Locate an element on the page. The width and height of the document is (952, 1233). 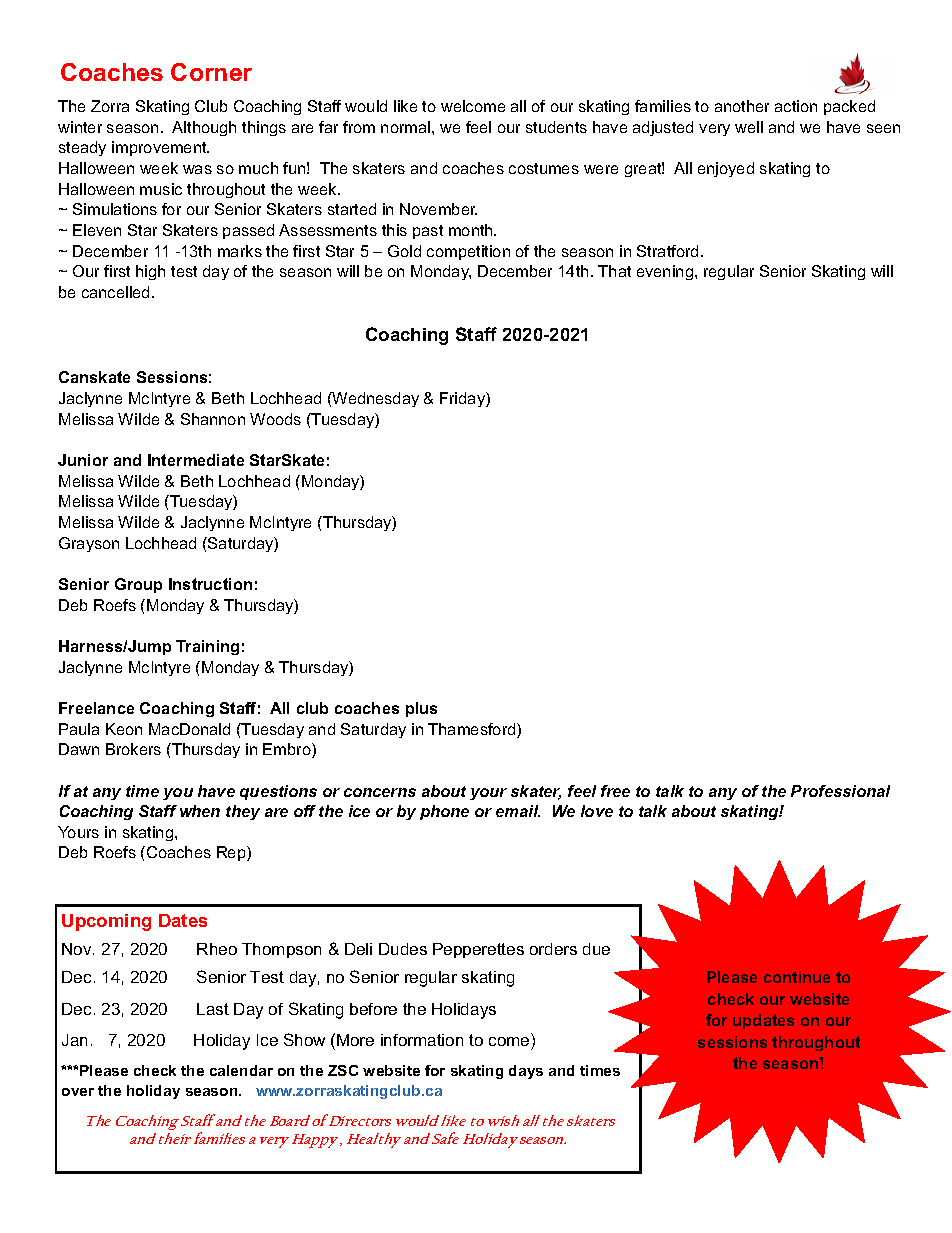
Professional is located at coordinates (840, 791).
